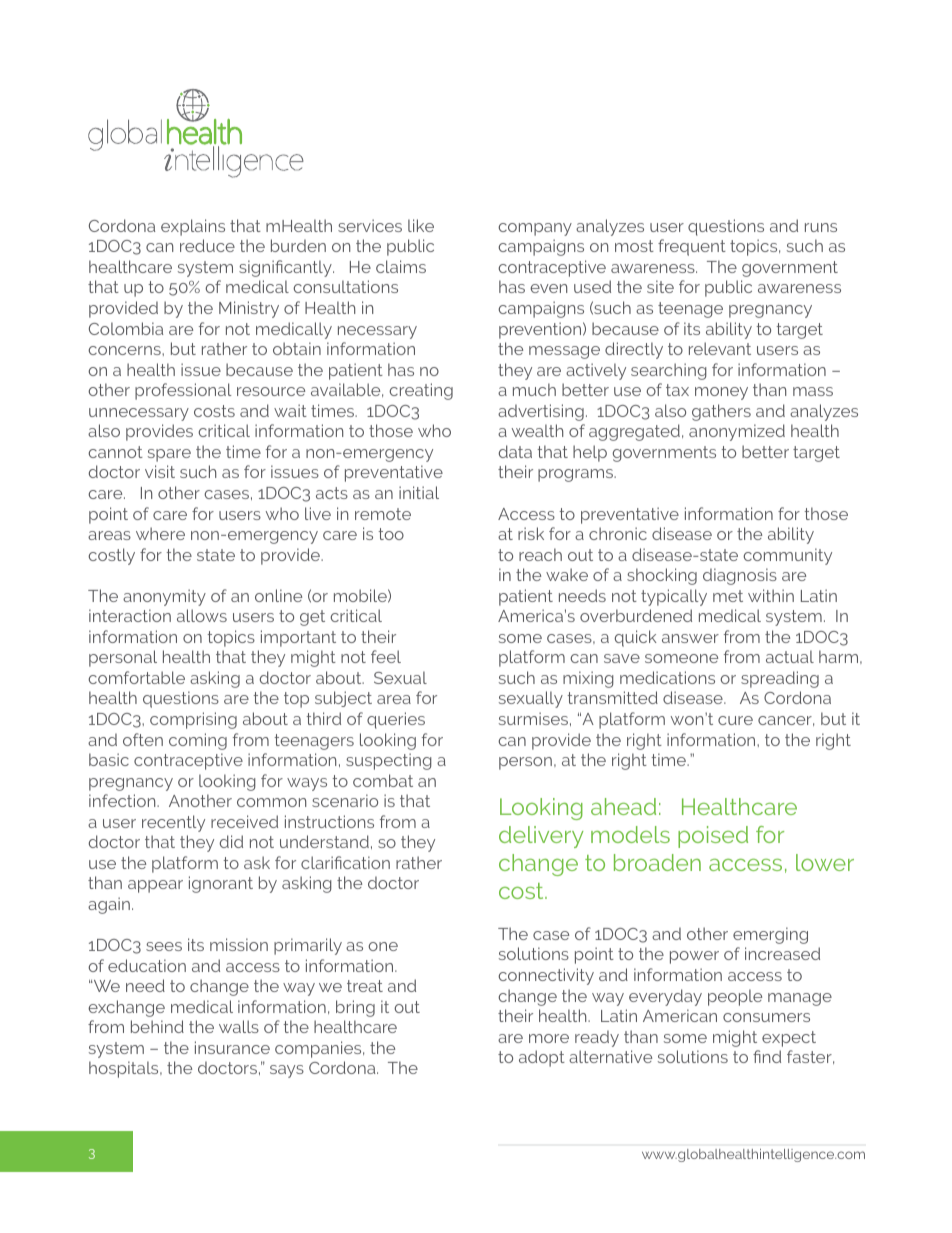 The height and width of the screenshot is (1233, 952). Describe the element at coordinates (207, 245) in the screenshot. I see `reduce` at that location.
